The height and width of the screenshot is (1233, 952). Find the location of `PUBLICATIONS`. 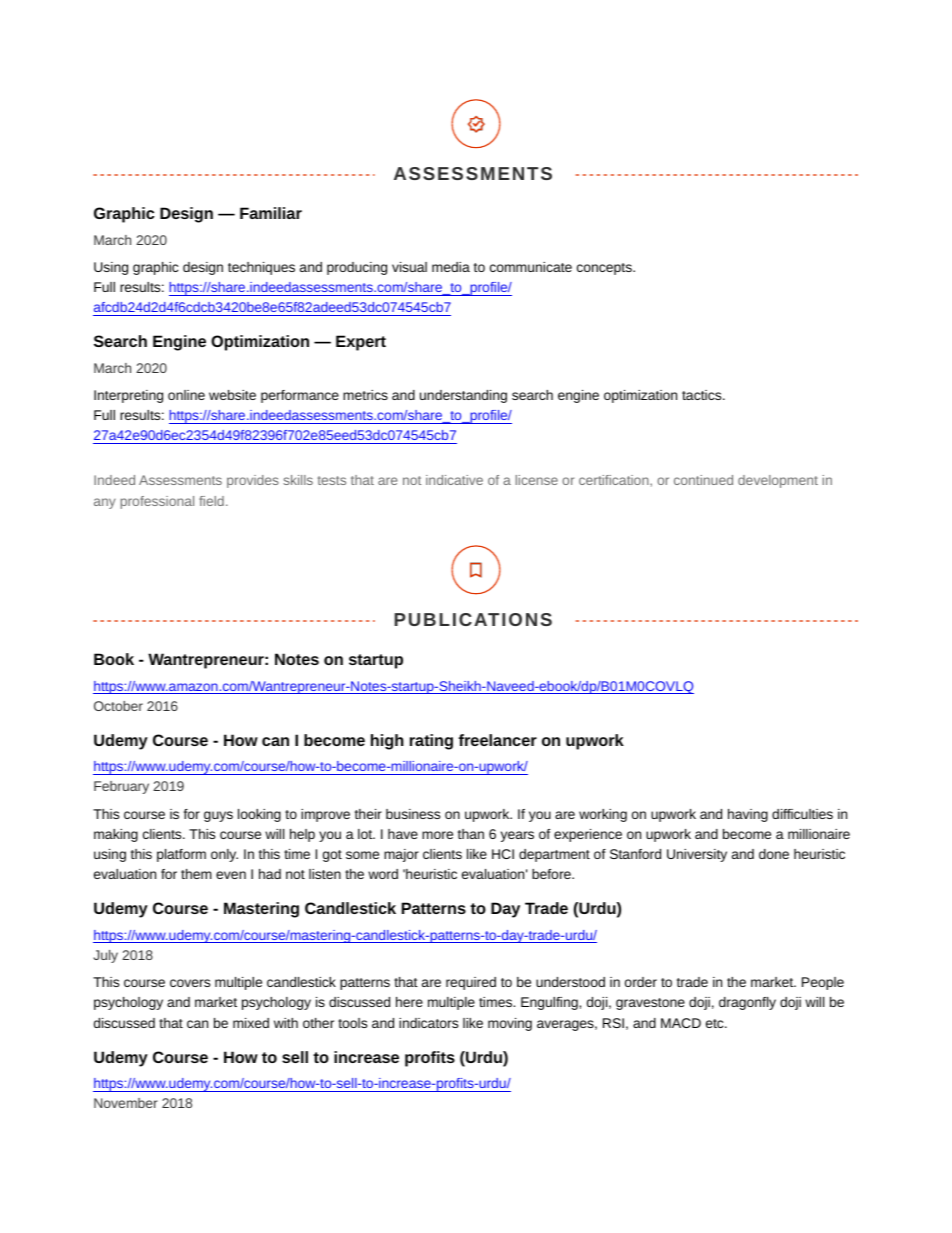

PUBLICATIONS is located at coordinates (473, 619).
